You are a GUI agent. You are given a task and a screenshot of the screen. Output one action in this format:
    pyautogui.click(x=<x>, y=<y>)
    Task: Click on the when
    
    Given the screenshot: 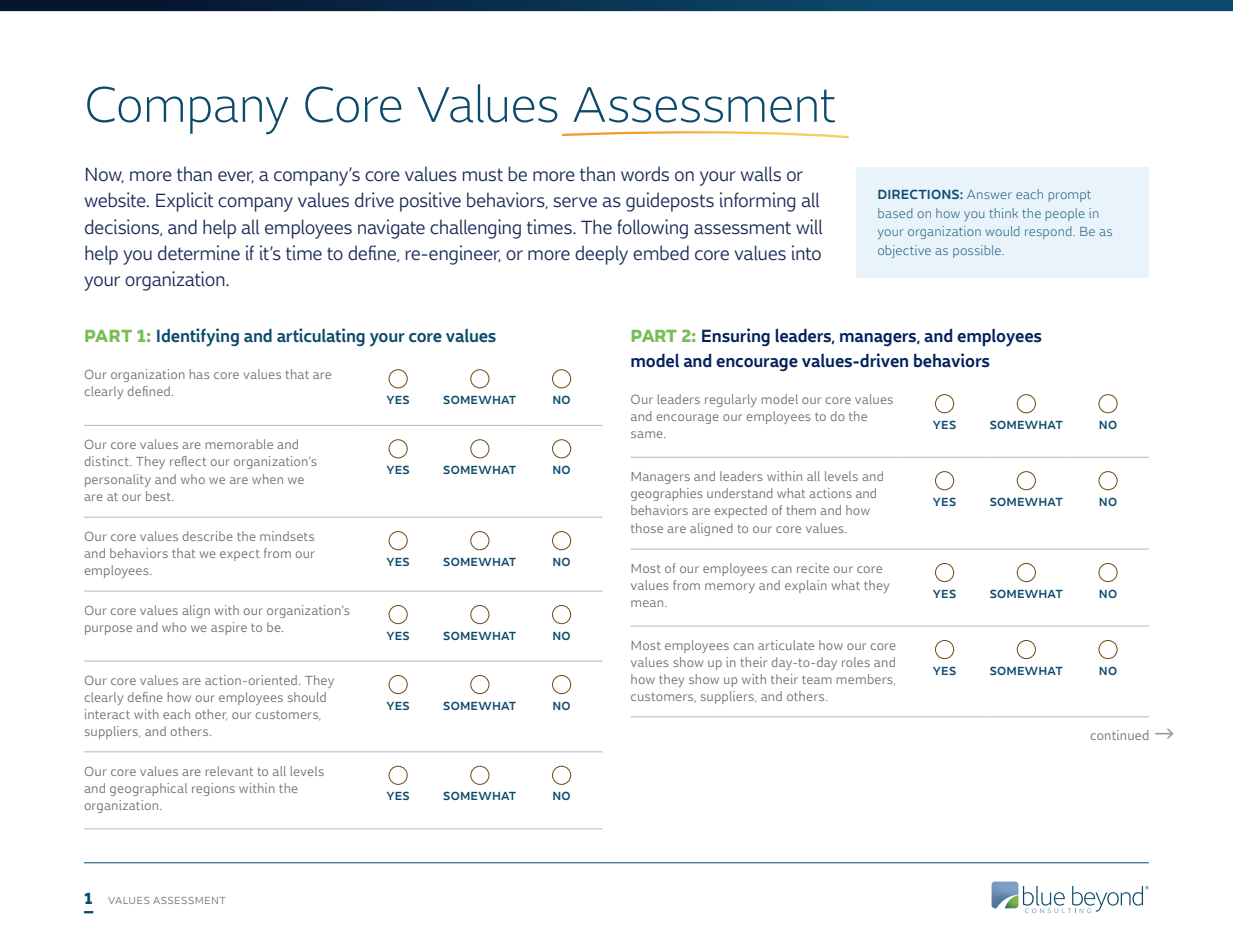 What is the action you would take?
    pyautogui.click(x=267, y=479)
